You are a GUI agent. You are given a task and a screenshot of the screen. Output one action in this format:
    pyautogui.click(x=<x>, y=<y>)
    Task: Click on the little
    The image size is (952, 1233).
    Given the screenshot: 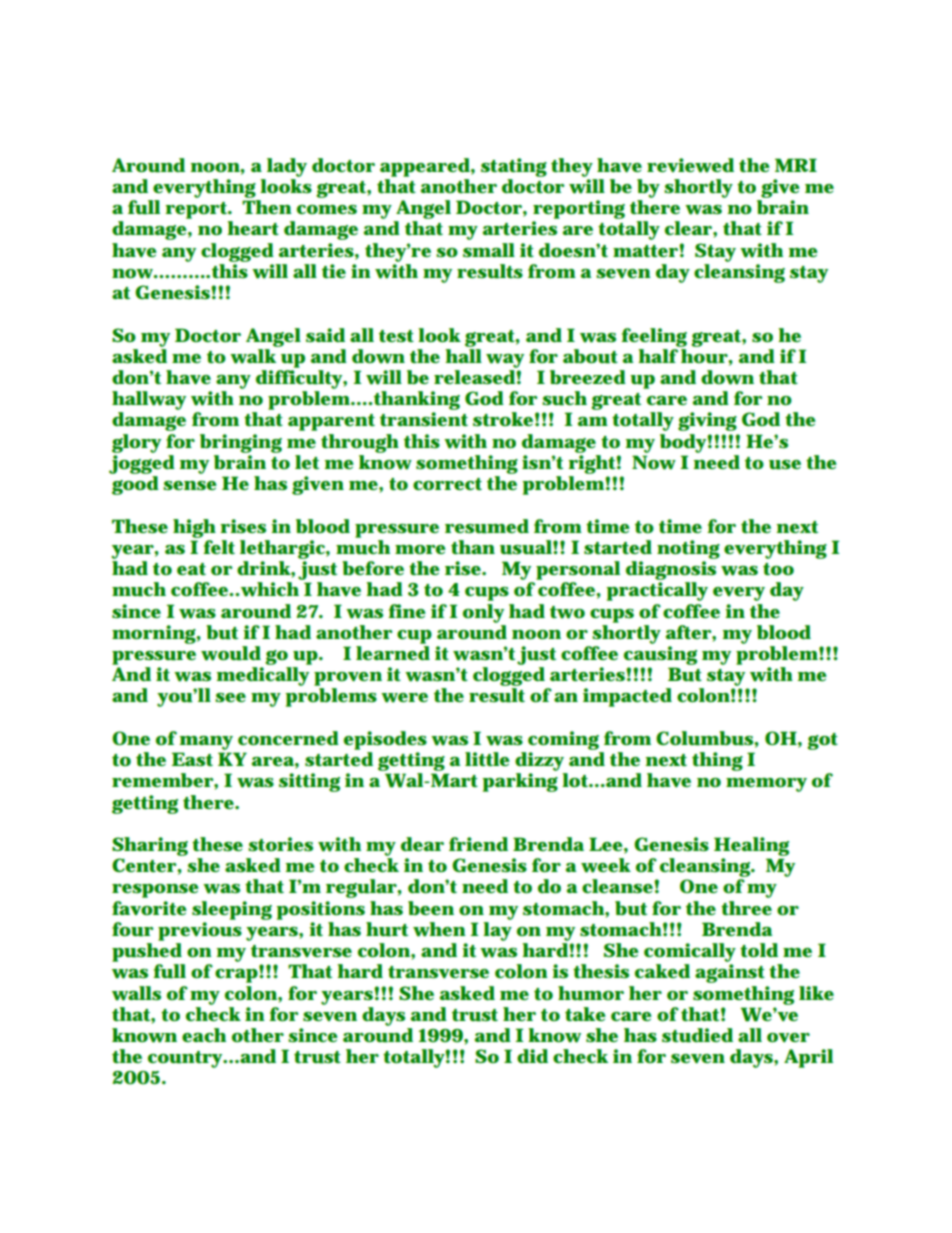 What is the action you would take?
    pyautogui.click(x=487, y=759)
